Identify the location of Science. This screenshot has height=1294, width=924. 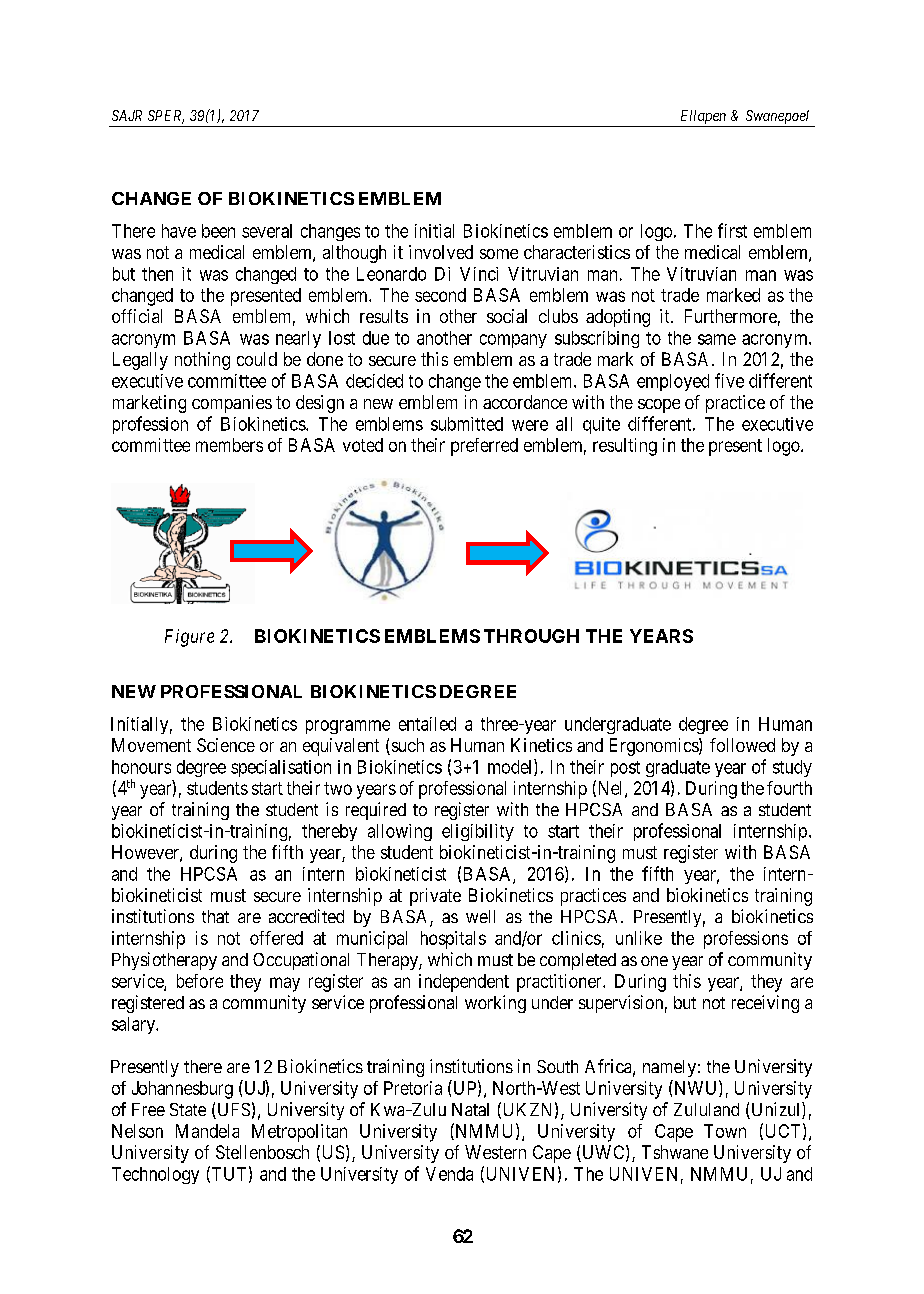
(226, 745).
